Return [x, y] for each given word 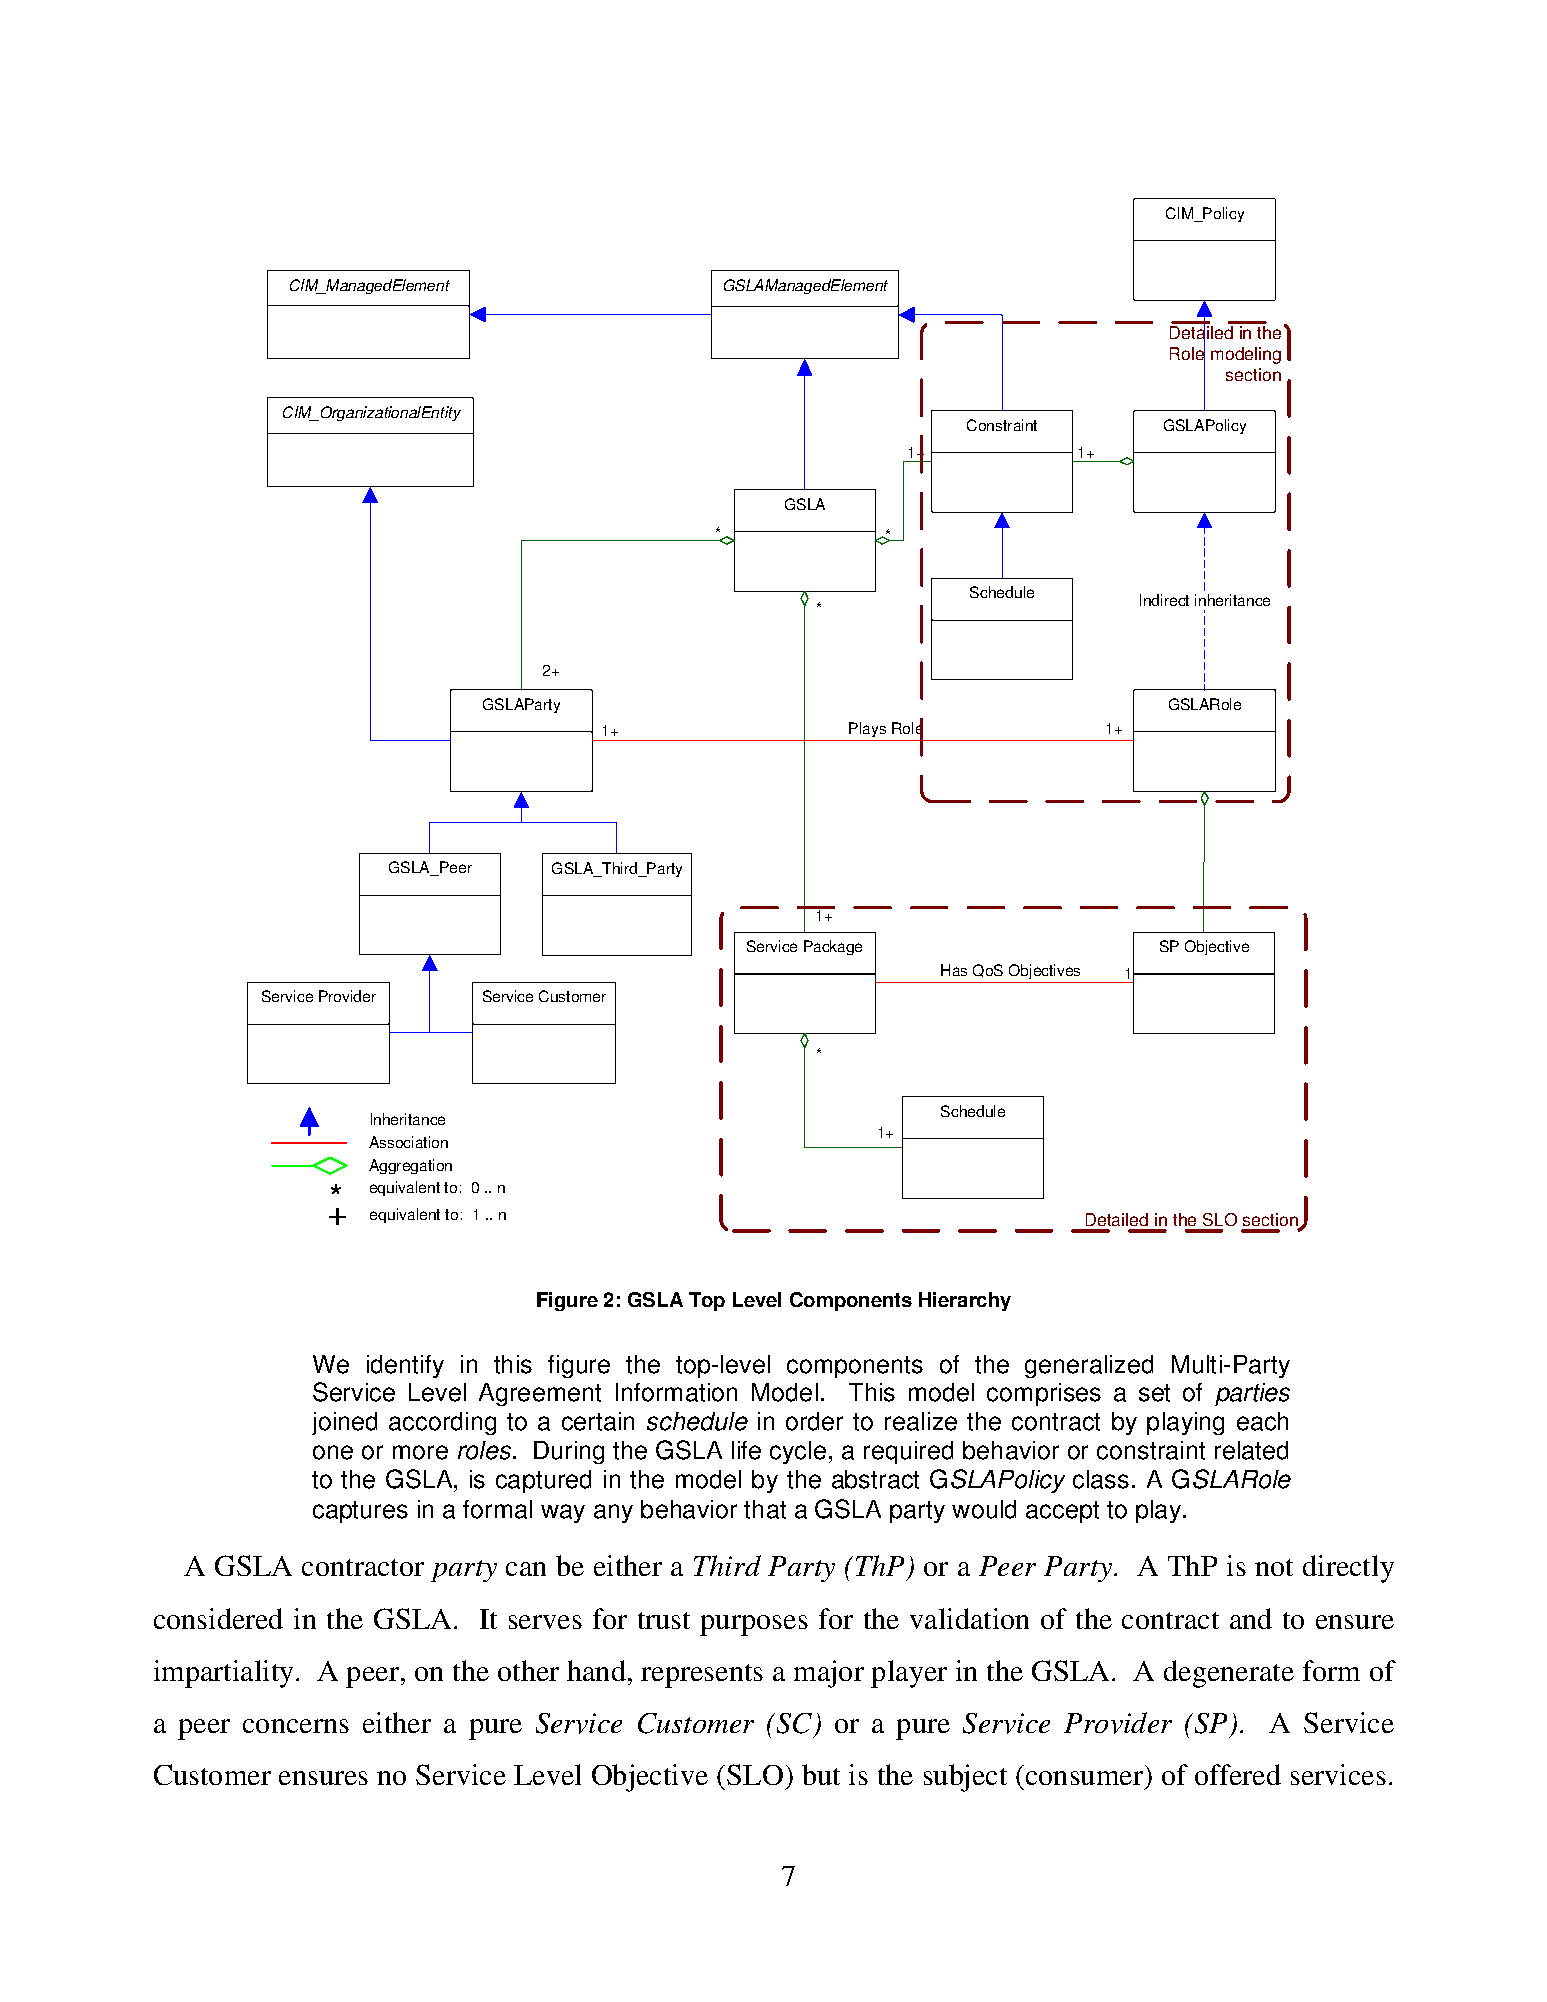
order [814, 1421]
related [1251, 1450]
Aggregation [410, 1166]
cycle [798, 1452]
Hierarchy [965, 1301]
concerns [296, 1726]
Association [408, 1142]
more [420, 1452]
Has [954, 970]
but [821, 1774]
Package [833, 947]
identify [405, 1366]
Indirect [1164, 600]
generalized [1089, 1366]
